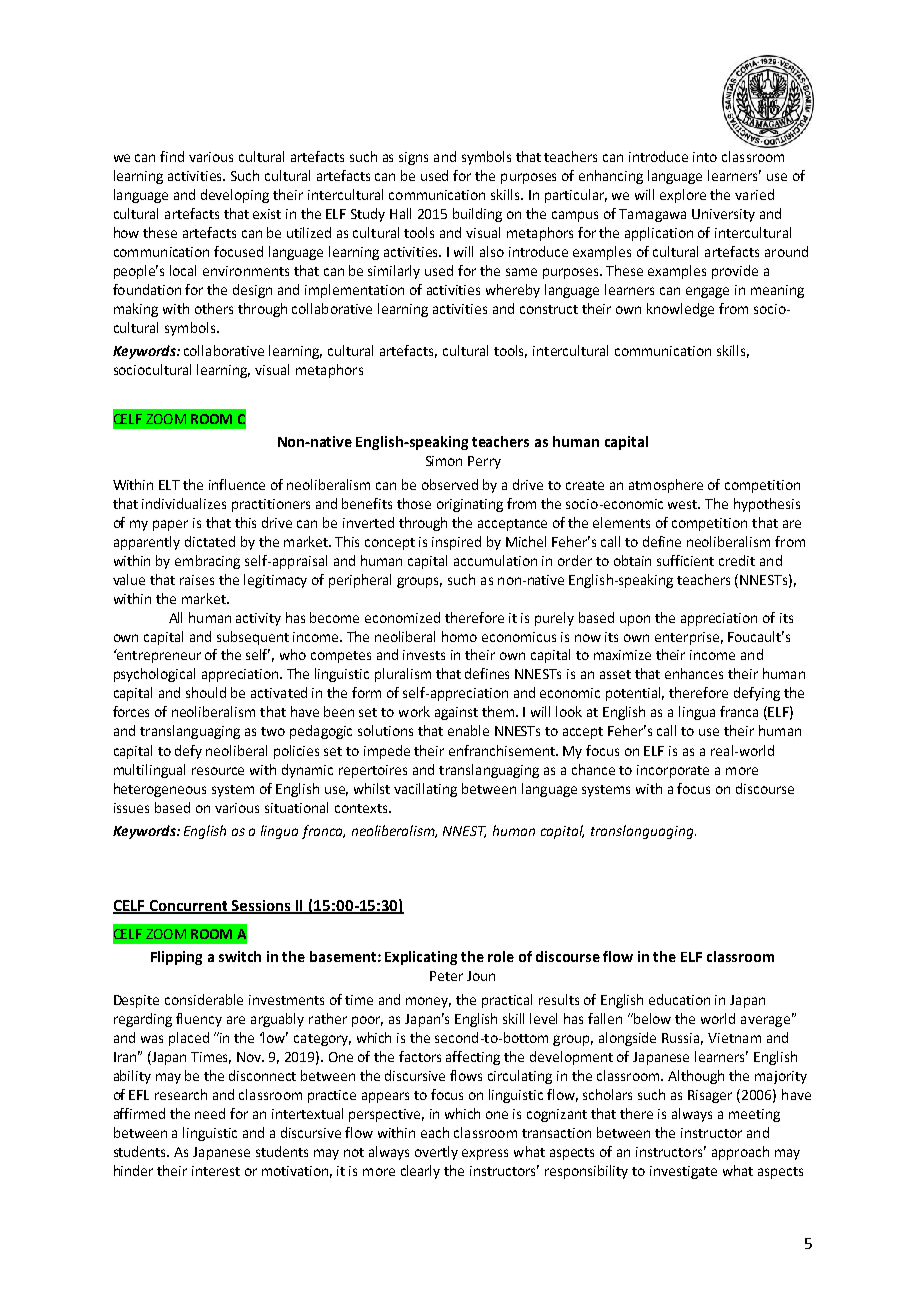 This page has height=1308, width=924. I want to click on building, so click(477, 215).
